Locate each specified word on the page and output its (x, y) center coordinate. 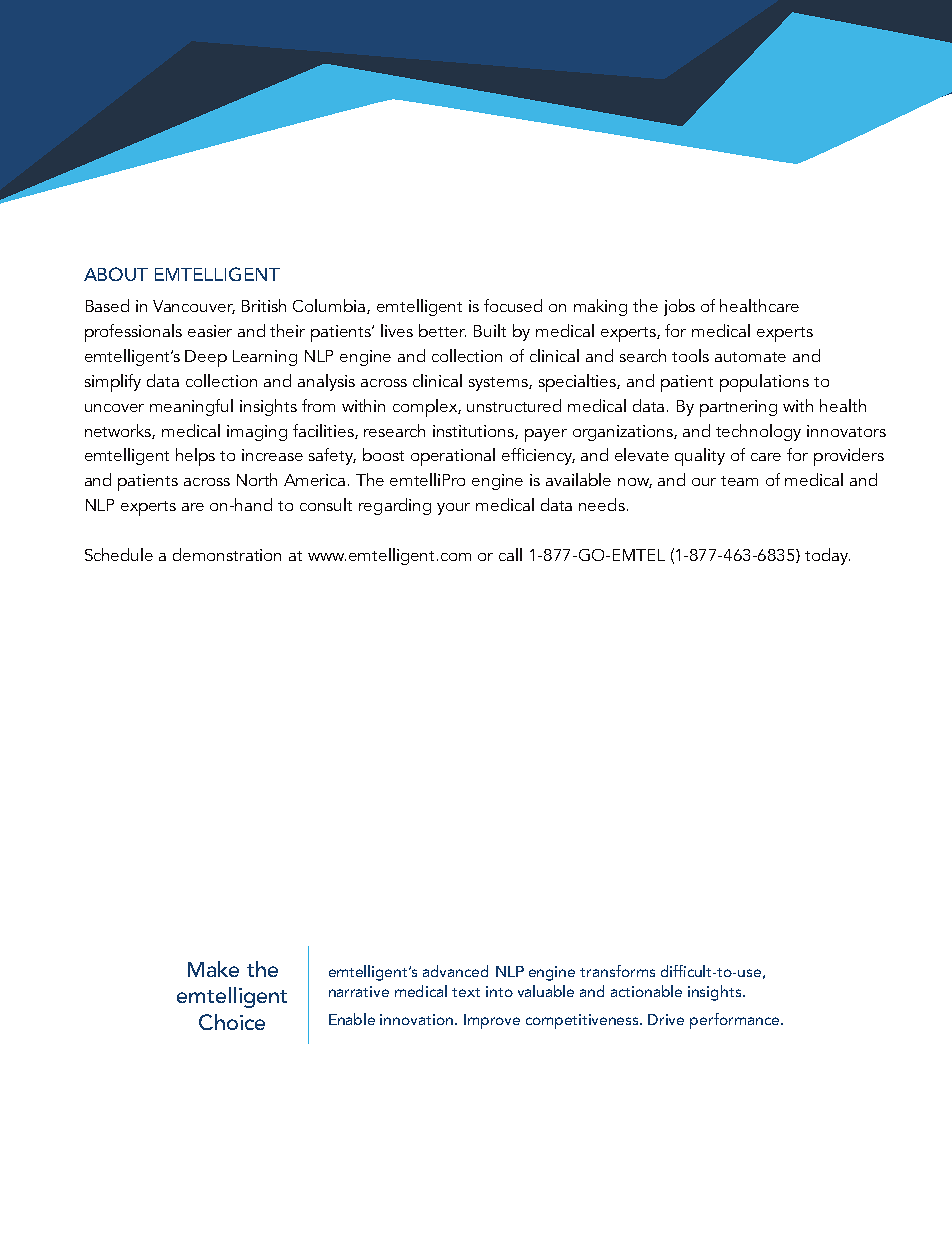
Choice (232, 1022)
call (510, 554)
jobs (679, 307)
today (827, 556)
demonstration (227, 554)
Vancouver (194, 307)
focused (513, 305)
